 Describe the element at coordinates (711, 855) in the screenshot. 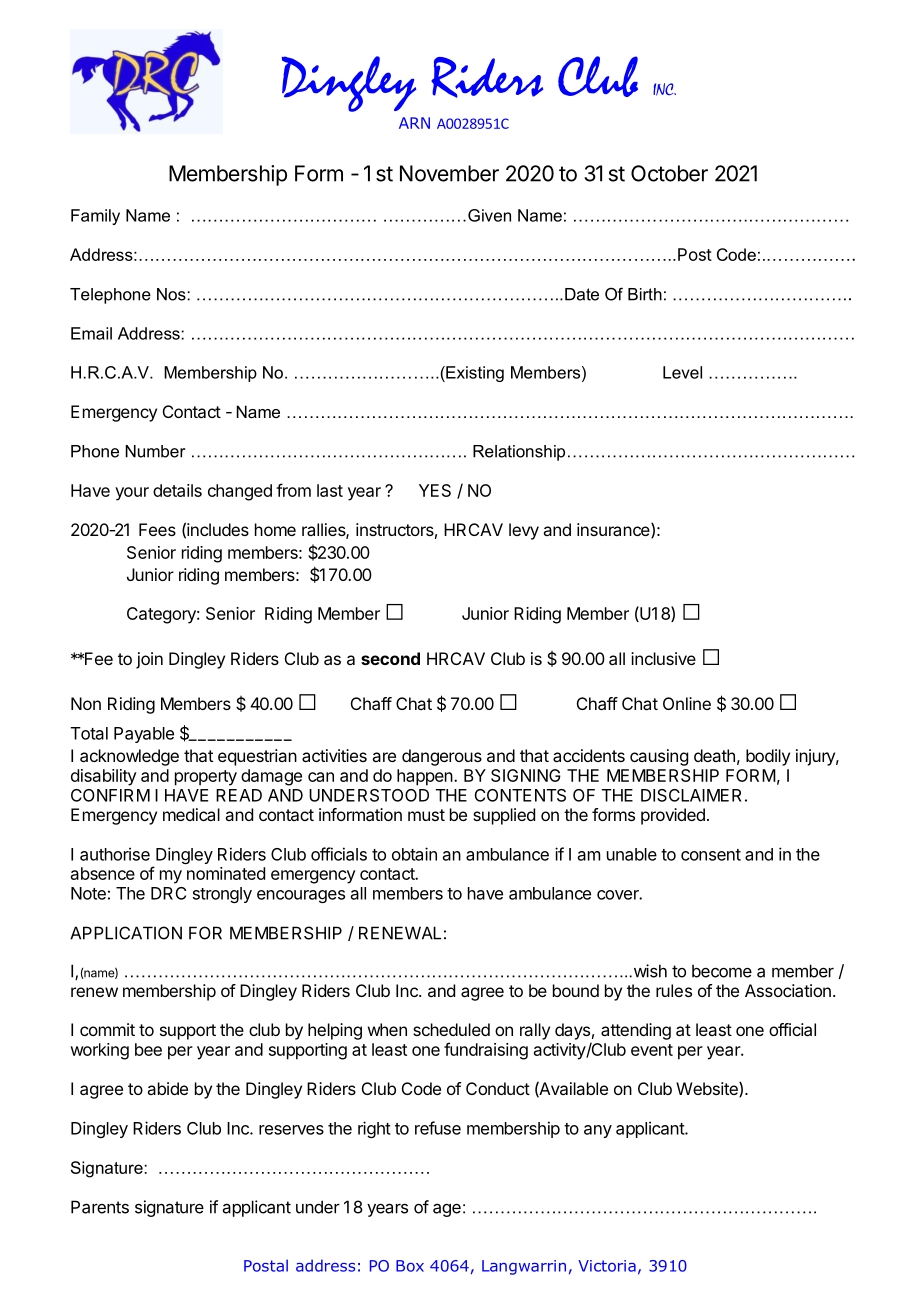

I see `consent` at that location.
